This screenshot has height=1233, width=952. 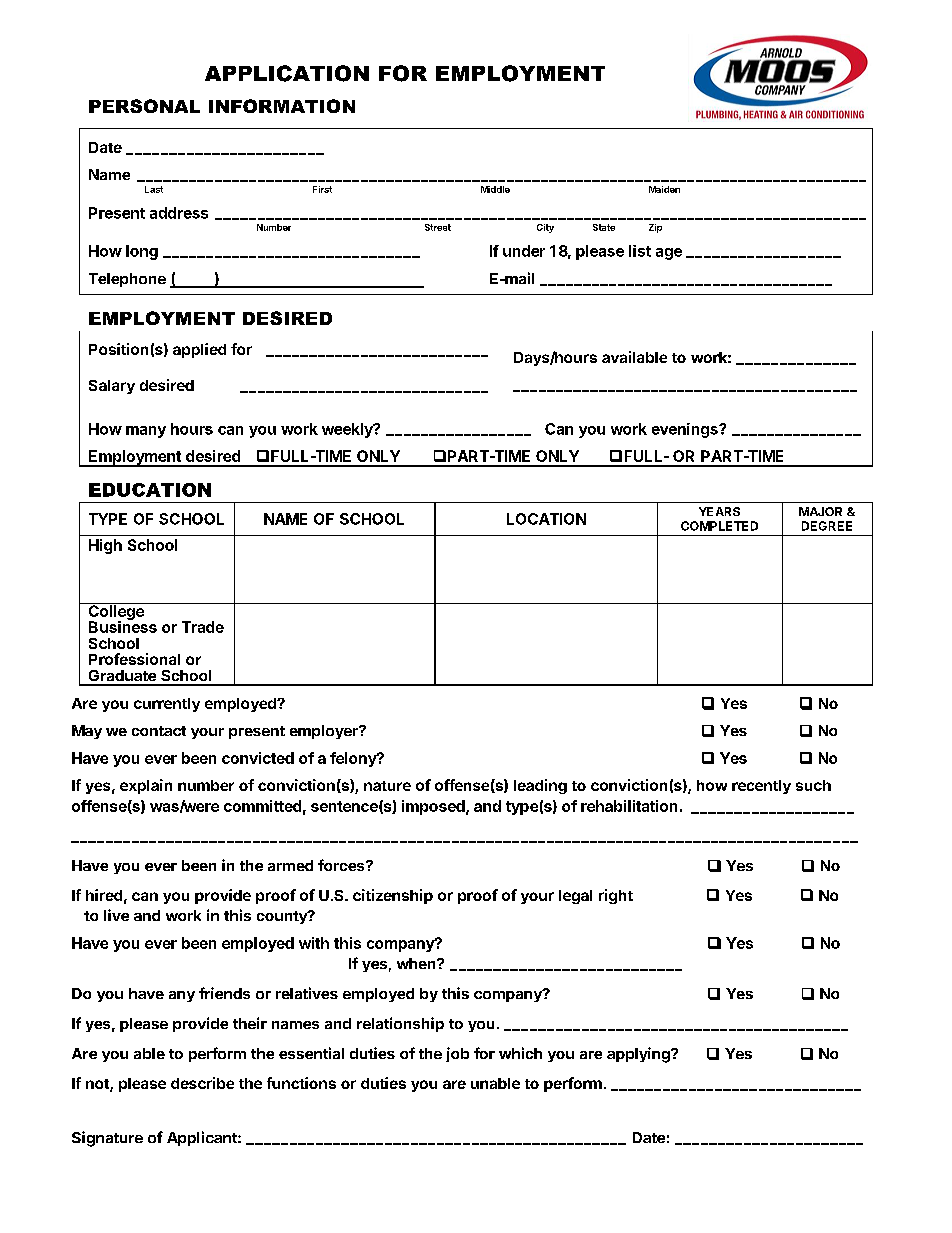 I want to click on leading, so click(x=540, y=786).
